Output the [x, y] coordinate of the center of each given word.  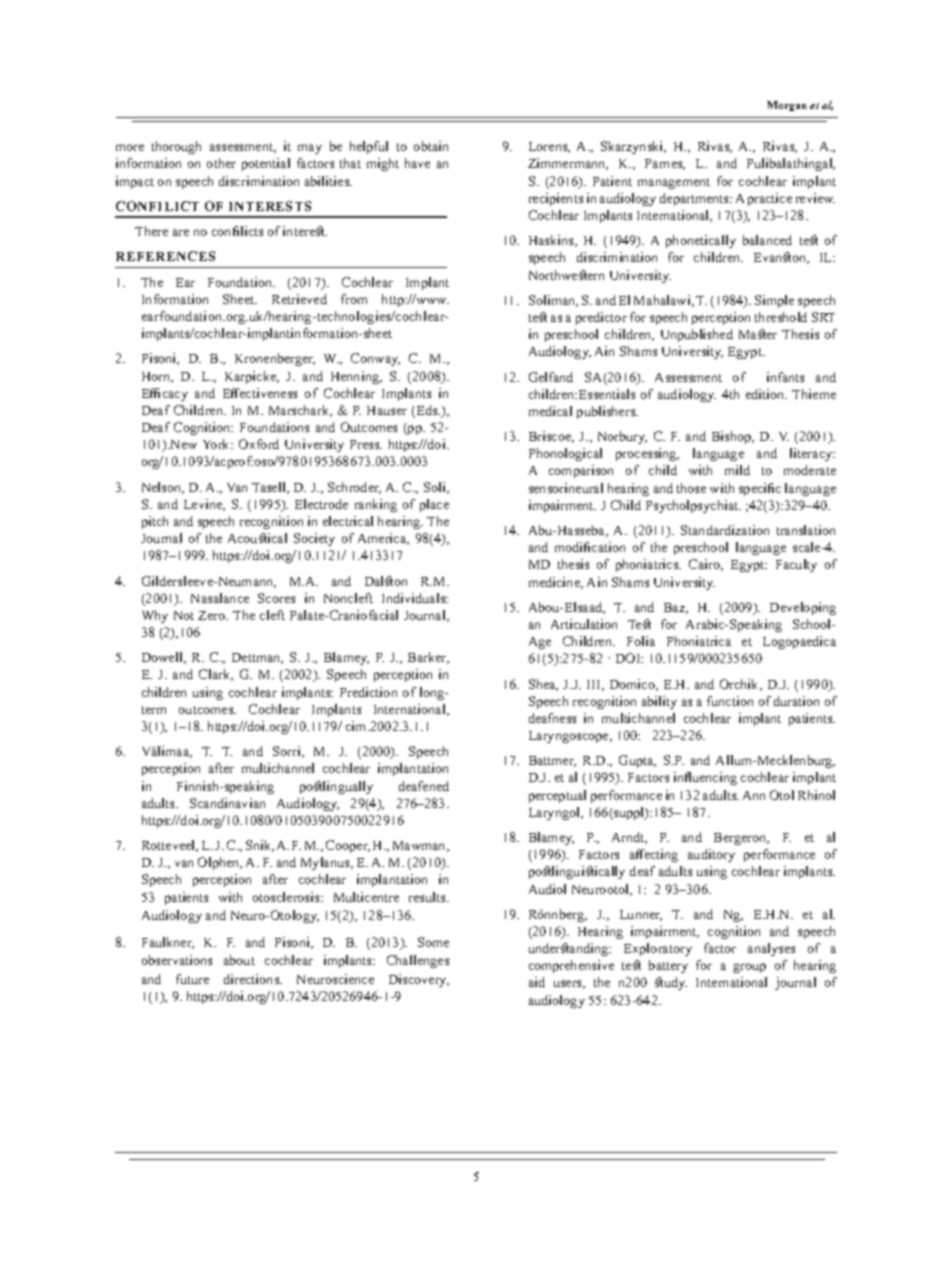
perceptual [557, 796]
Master [758, 334]
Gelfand [551, 377]
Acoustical [257, 538]
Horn [157, 377]
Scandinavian [227, 803]
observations [177, 960]
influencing [705, 778]
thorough [176, 147]
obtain [431, 146]
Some [433, 942]
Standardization [725, 530]
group [749, 968]
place [434, 505]
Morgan [787, 106]
